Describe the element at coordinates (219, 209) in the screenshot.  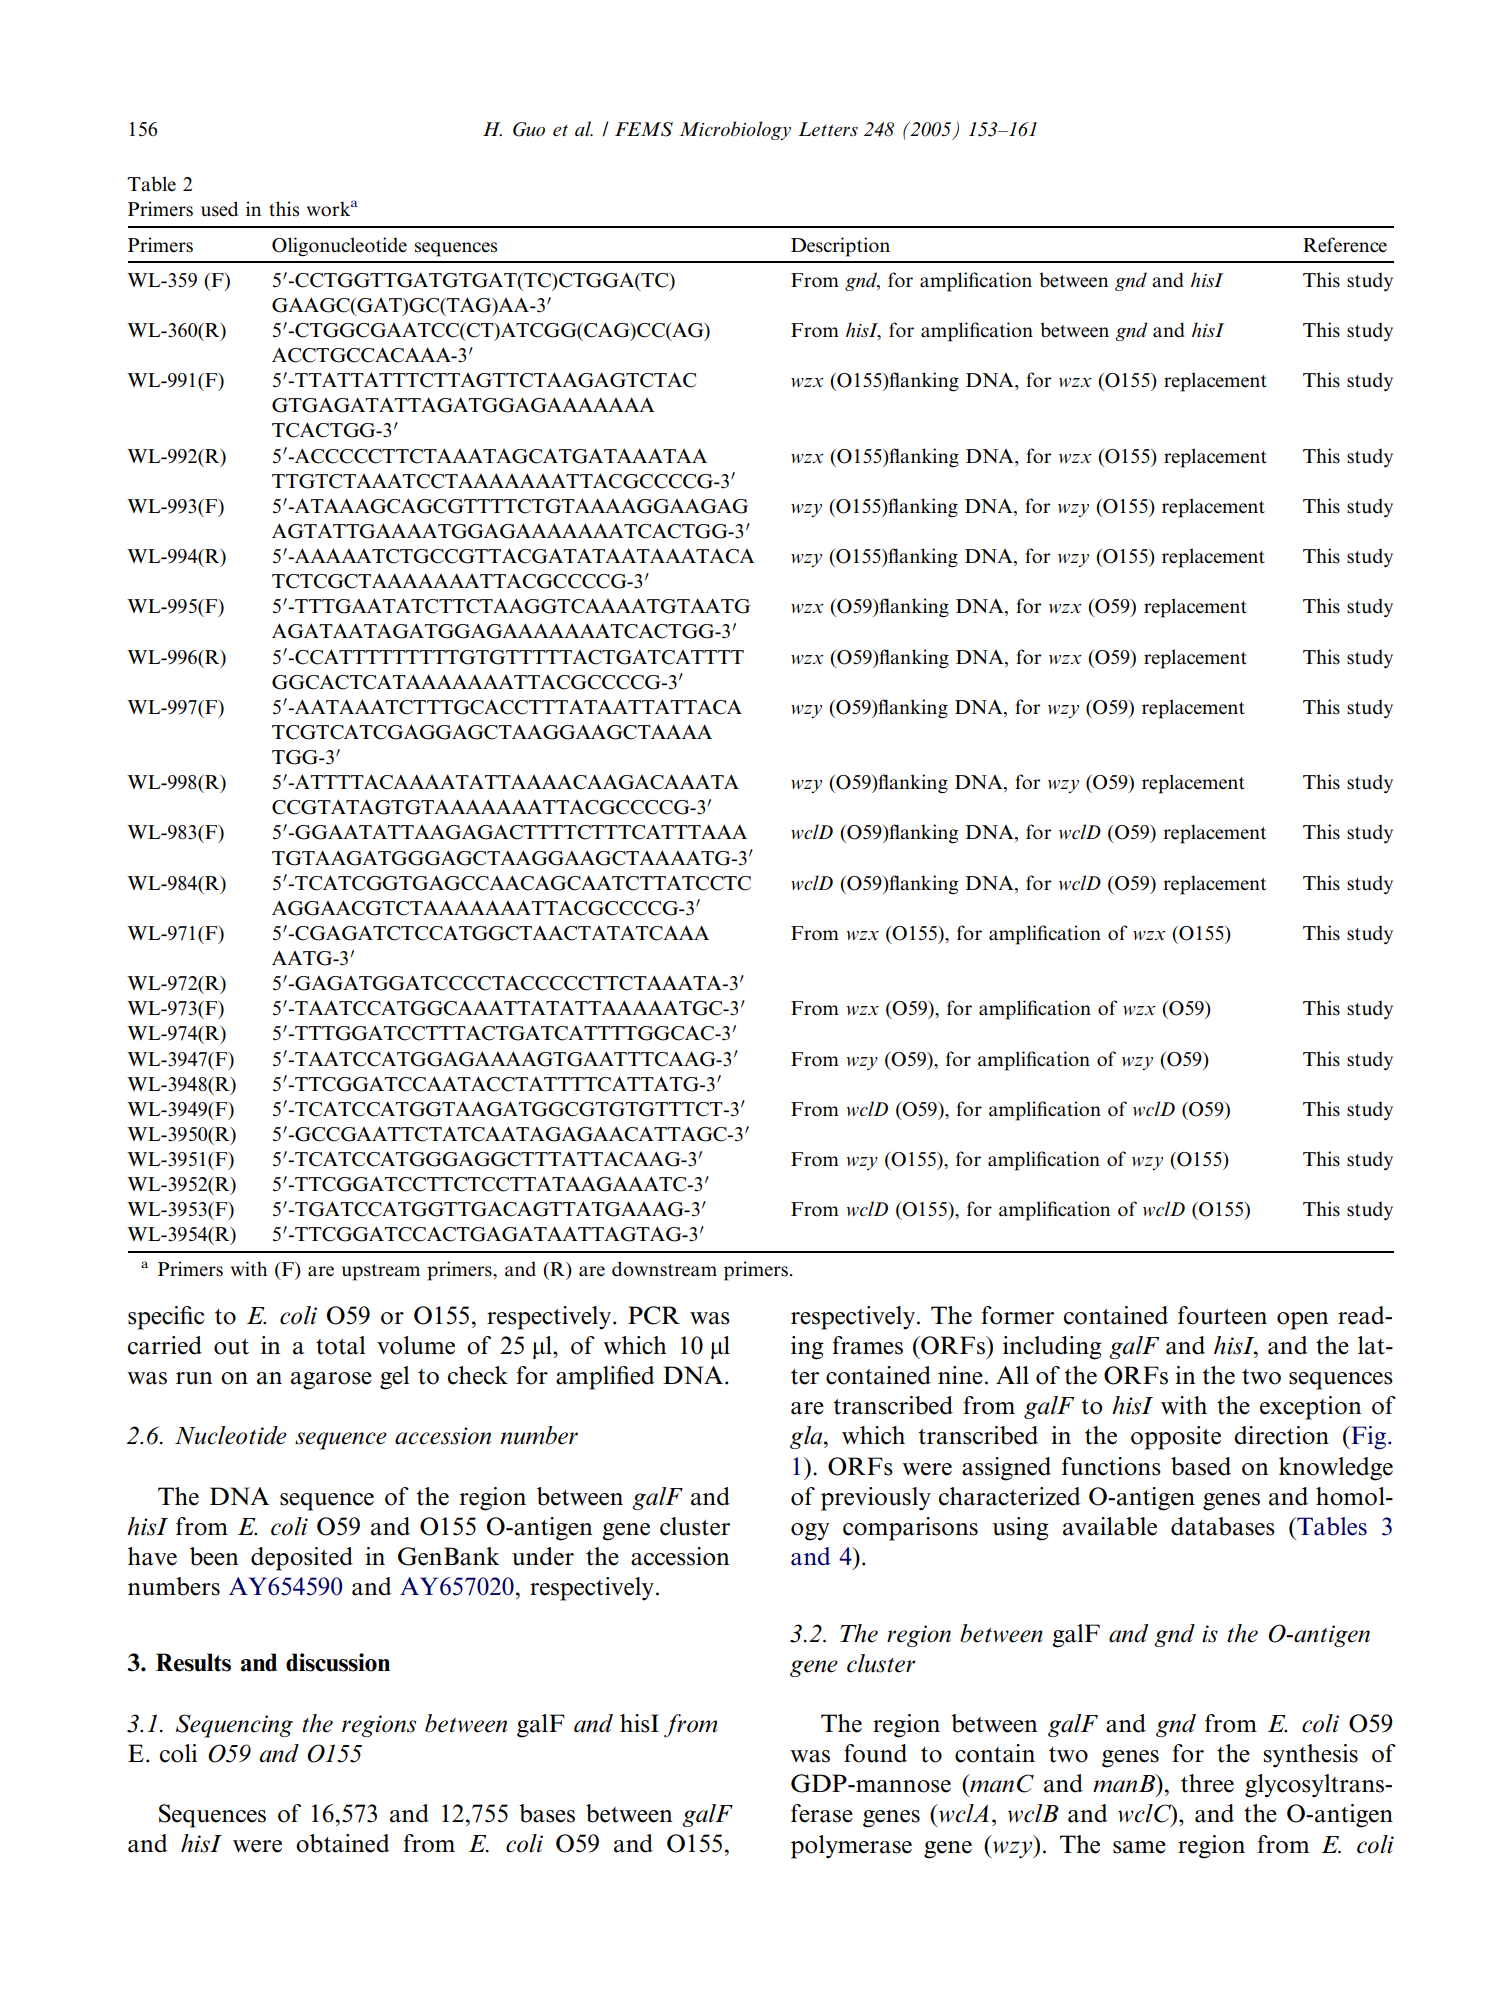
I see `used` at that location.
